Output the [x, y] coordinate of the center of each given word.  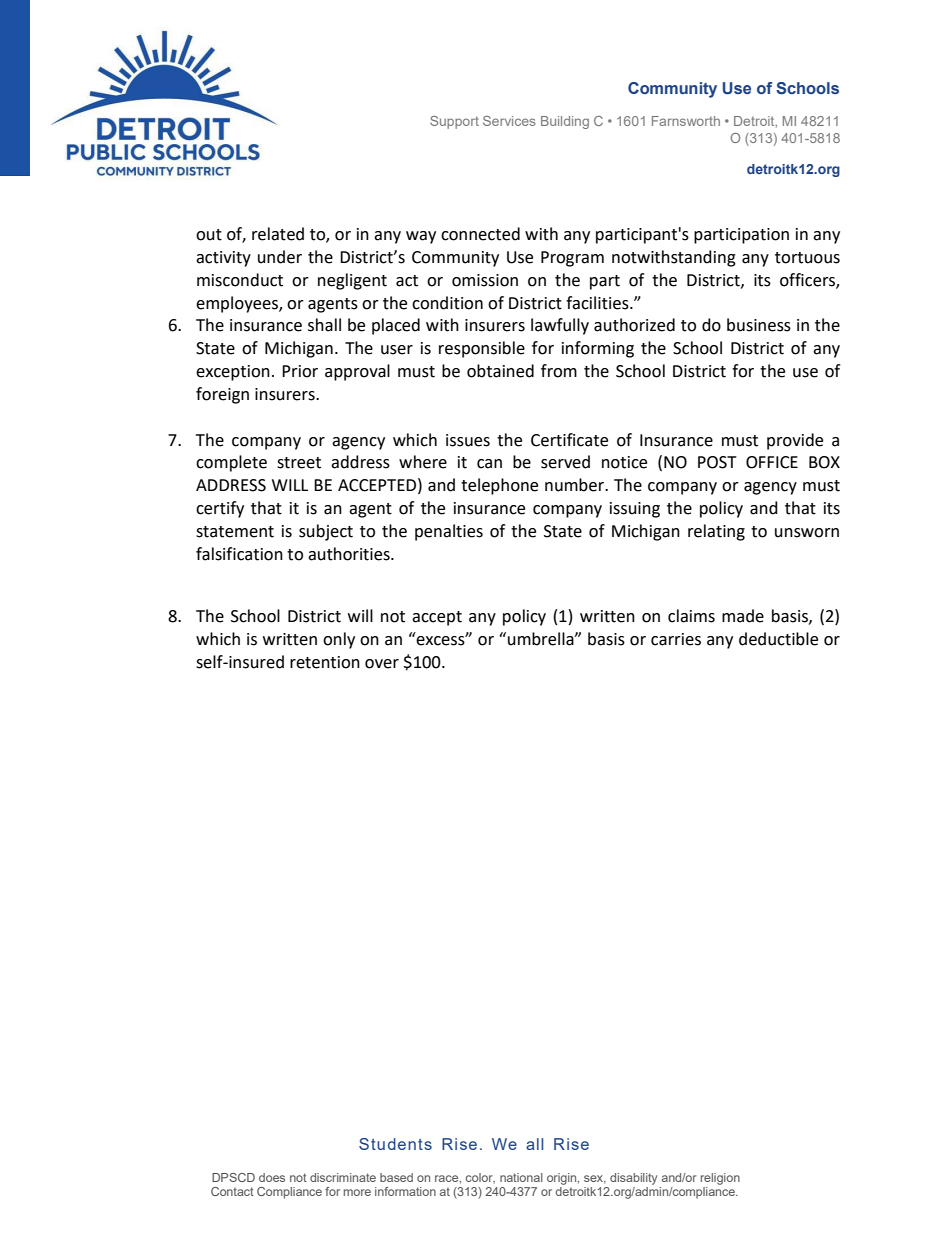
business [759, 325]
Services [509, 121]
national [521, 1177]
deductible [778, 639]
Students [395, 1144]
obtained [500, 371]
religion [720, 1179]
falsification [239, 554]
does [272, 1177]
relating [716, 532]
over [382, 664]
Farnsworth [686, 121]
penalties [449, 532]
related [278, 234]
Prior [300, 371]
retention [325, 662]
